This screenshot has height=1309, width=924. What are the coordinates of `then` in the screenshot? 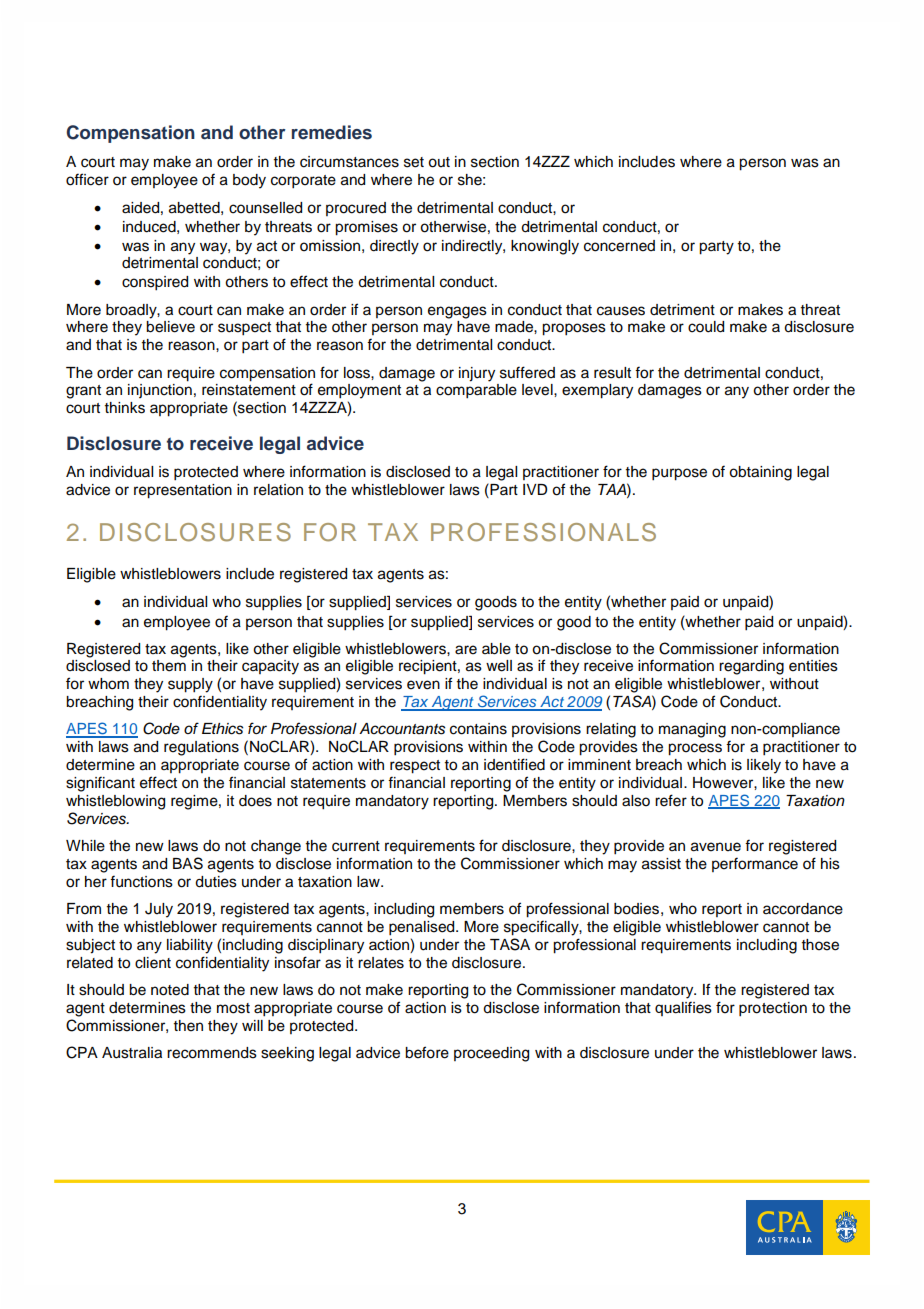 It's located at (188, 1026).
